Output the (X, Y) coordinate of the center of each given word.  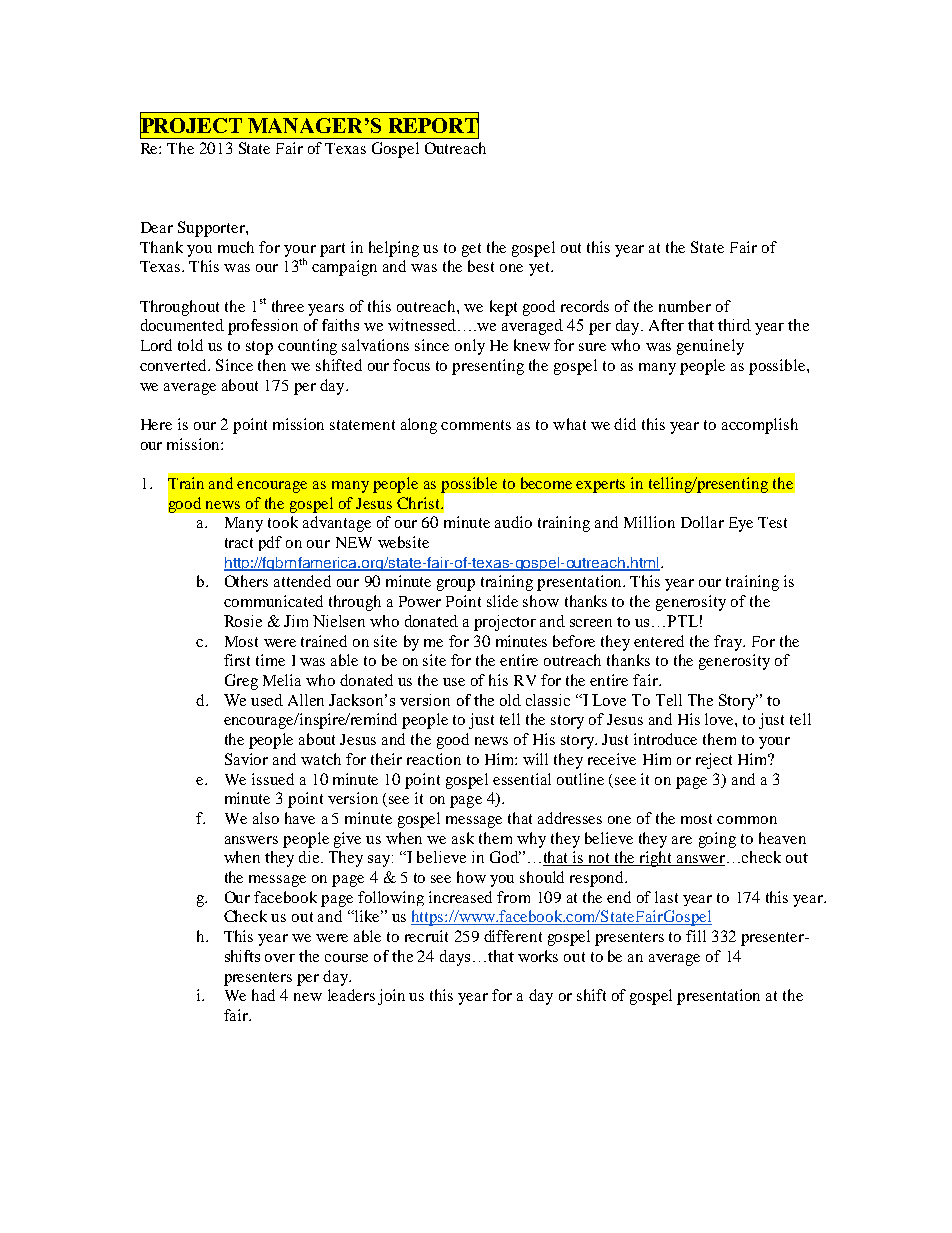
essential (522, 779)
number (685, 306)
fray (729, 643)
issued (273, 779)
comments (476, 425)
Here (156, 424)
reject (714, 761)
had (263, 995)
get (471, 250)
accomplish (760, 426)
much (236, 247)
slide (502, 601)
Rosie (243, 621)
